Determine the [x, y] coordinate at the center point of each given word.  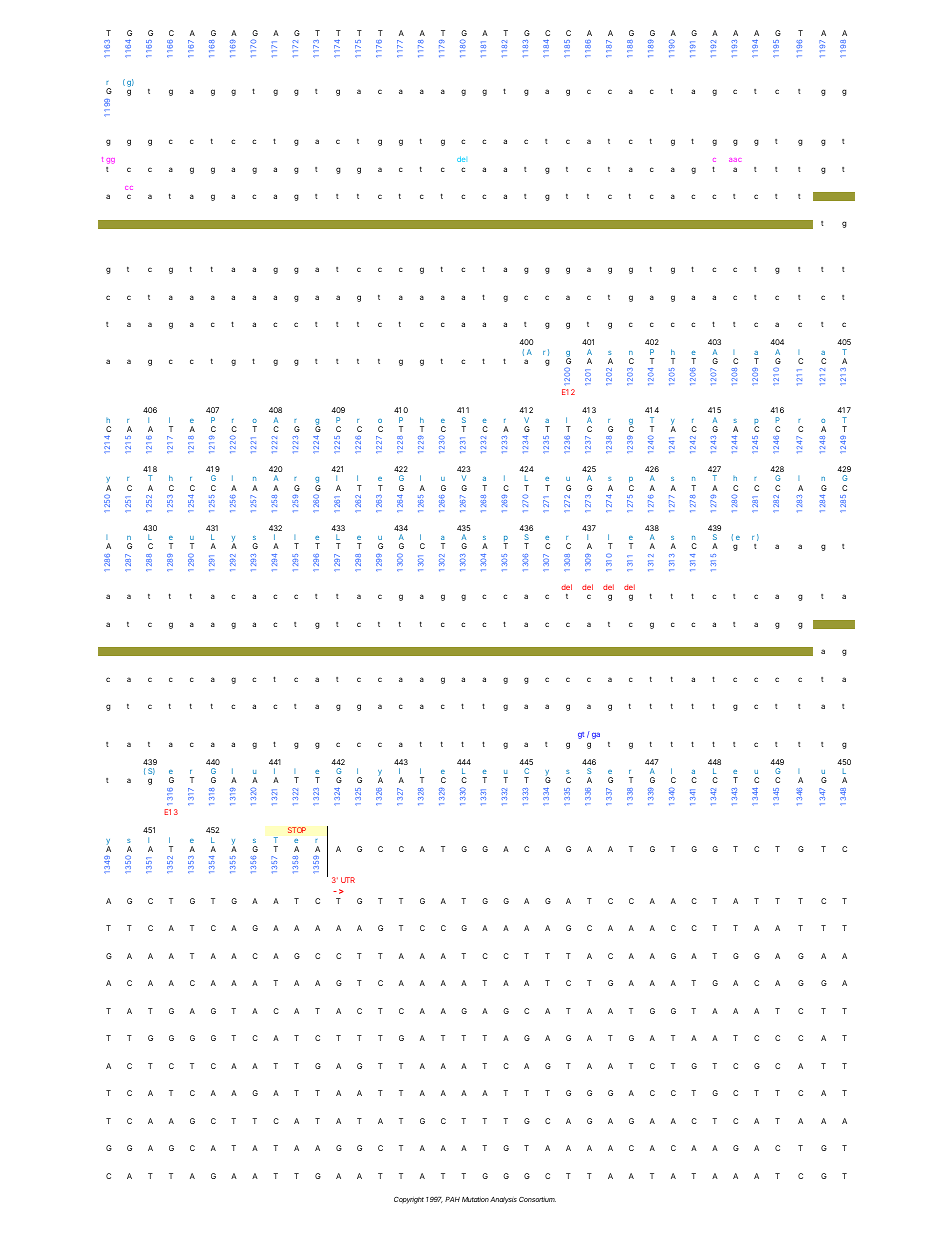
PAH [452, 1199]
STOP [297, 830]
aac [735, 160]
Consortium [537, 1199]
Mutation [475, 1199]
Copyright [409, 1200]
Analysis [503, 1200]
